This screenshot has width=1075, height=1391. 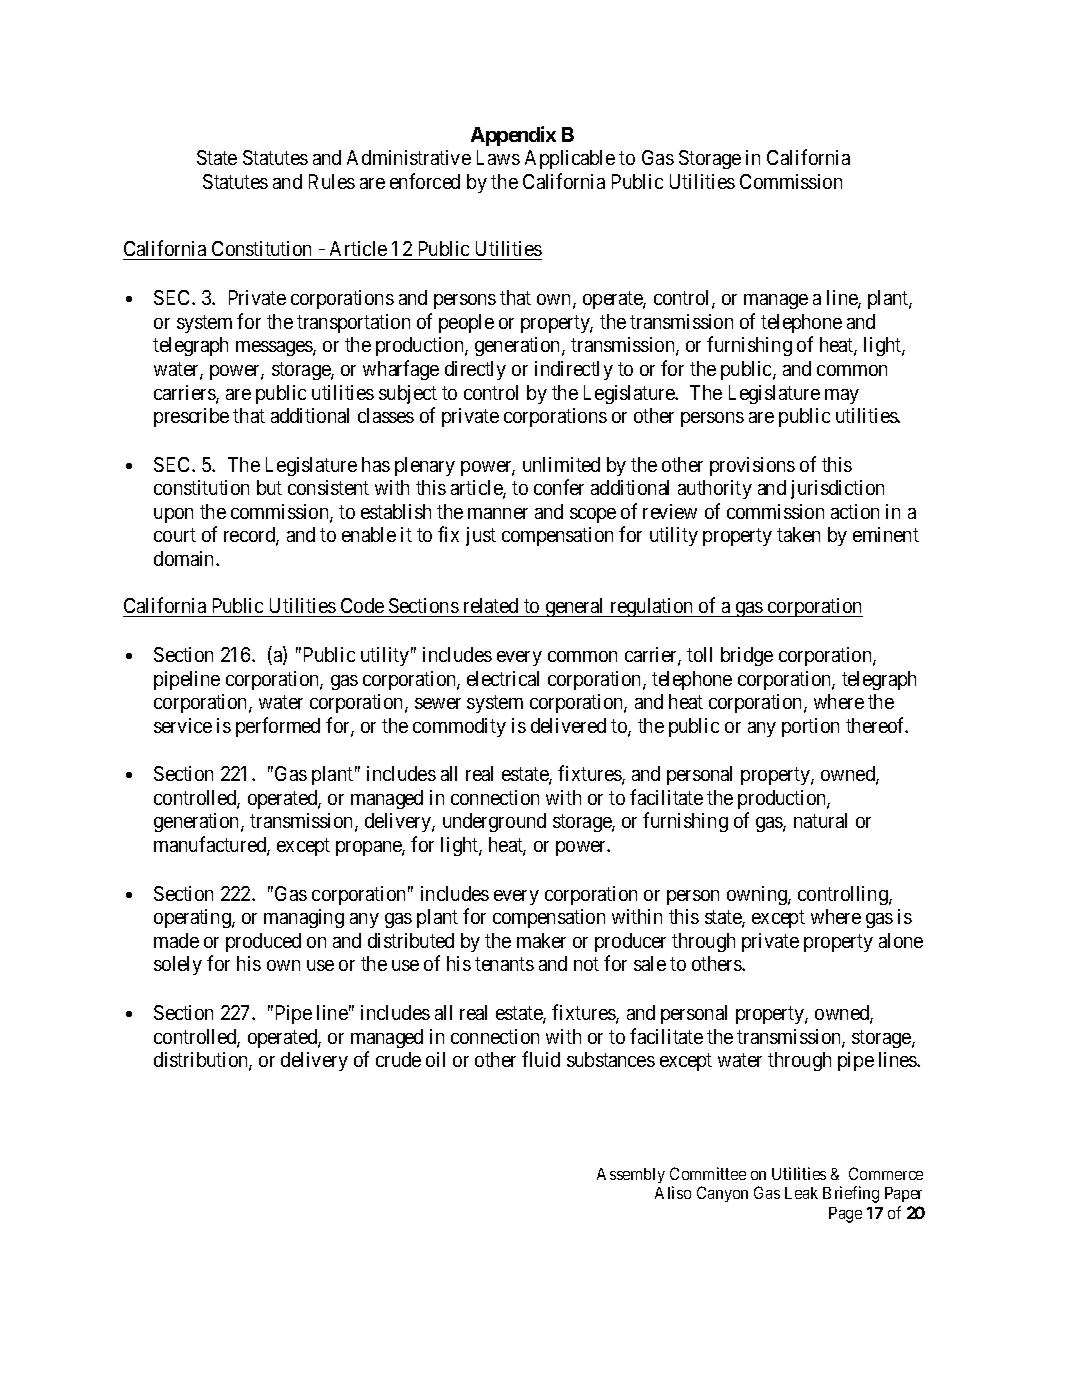 What do you see at coordinates (398, 1059) in the screenshot?
I see `crude` at bounding box center [398, 1059].
